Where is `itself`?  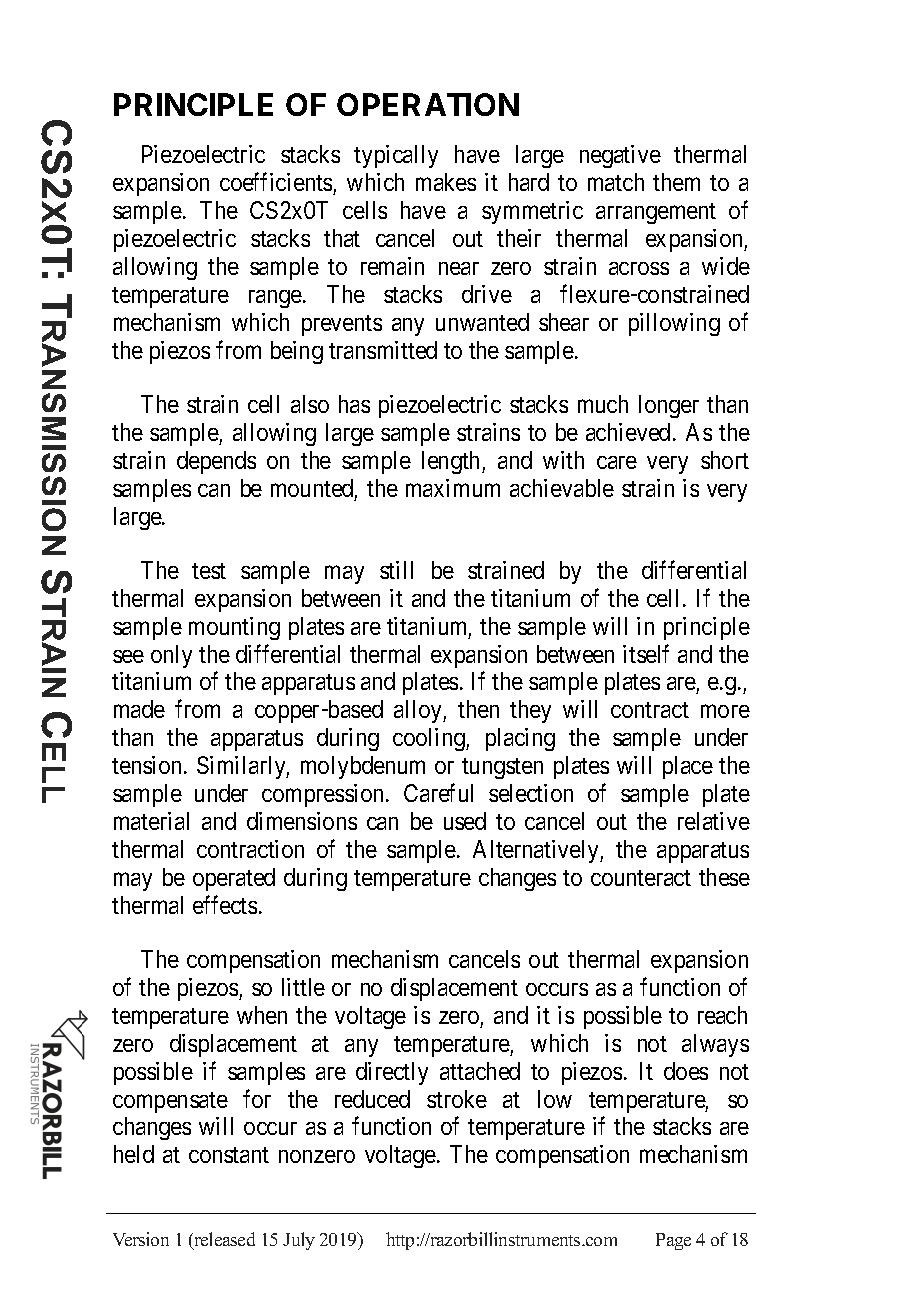 itself is located at coordinates (646, 653).
